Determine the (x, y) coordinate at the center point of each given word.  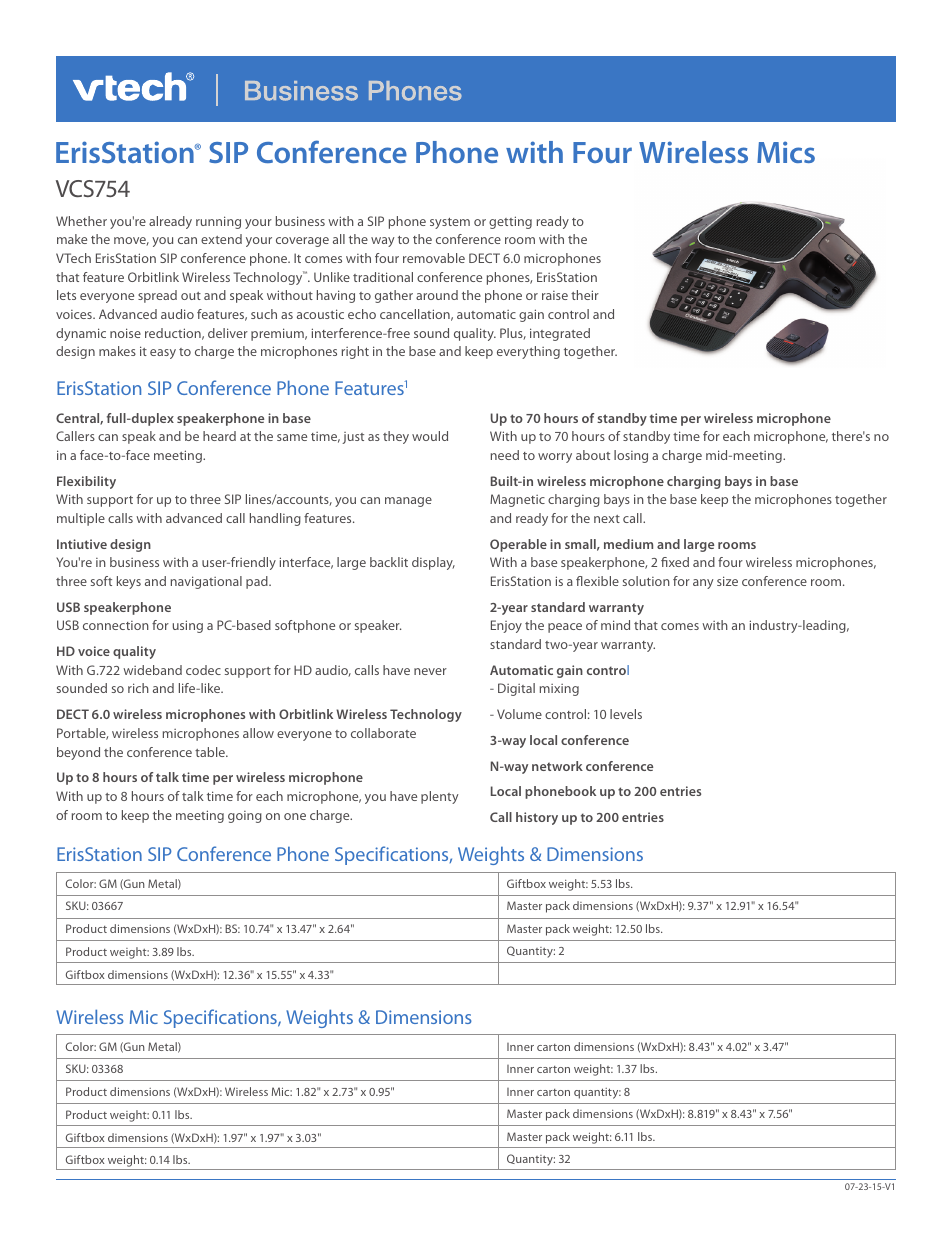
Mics (786, 152)
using (188, 626)
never (430, 671)
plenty (439, 797)
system (450, 223)
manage (408, 502)
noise (125, 333)
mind (615, 625)
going (245, 817)
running (218, 222)
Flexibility (86, 482)
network (557, 766)
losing (631, 456)
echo (362, 314)
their (585, 295)
